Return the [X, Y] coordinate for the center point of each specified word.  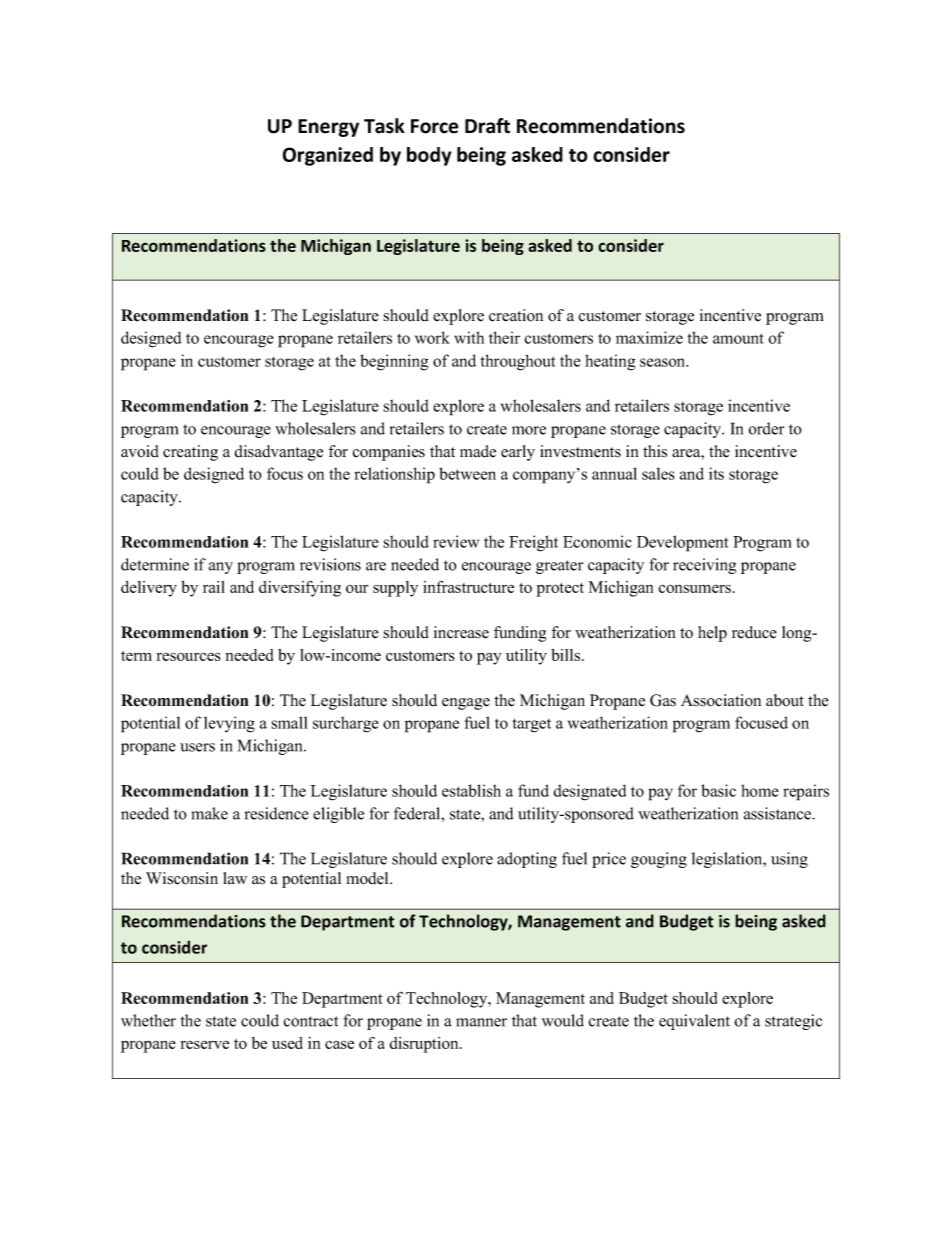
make [209, 813]
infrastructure [468, 587]
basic [718, 790]
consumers [695, 588]
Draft [487, 126]
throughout [517, 362]
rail [214, 587]
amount [738, 338]
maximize [649, 337]
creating [190, 453]
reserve [205, 1044]
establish [471, 790]
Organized [328, 156]
